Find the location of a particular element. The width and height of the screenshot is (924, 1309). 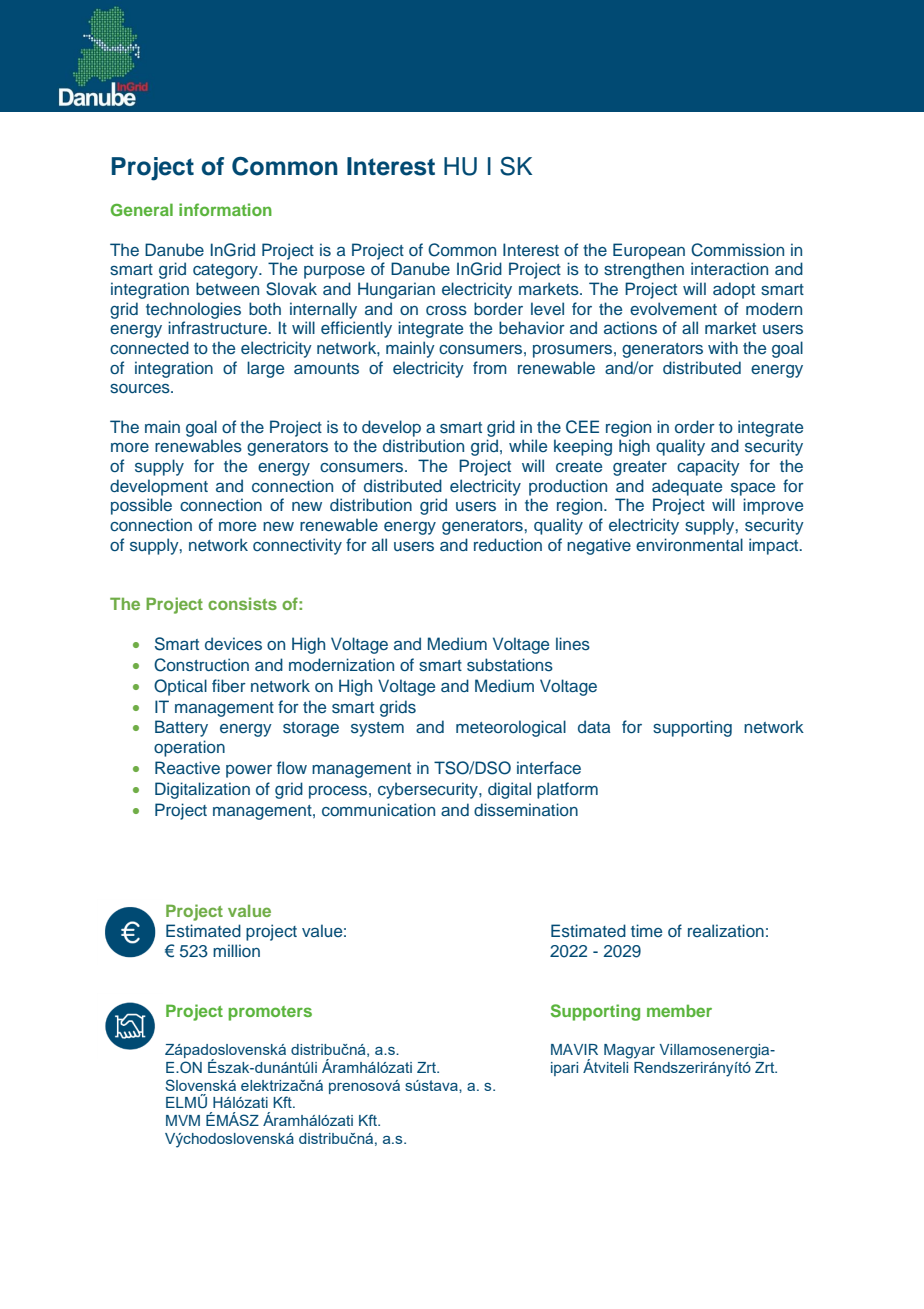

information is located at coordinates (225, 209).
